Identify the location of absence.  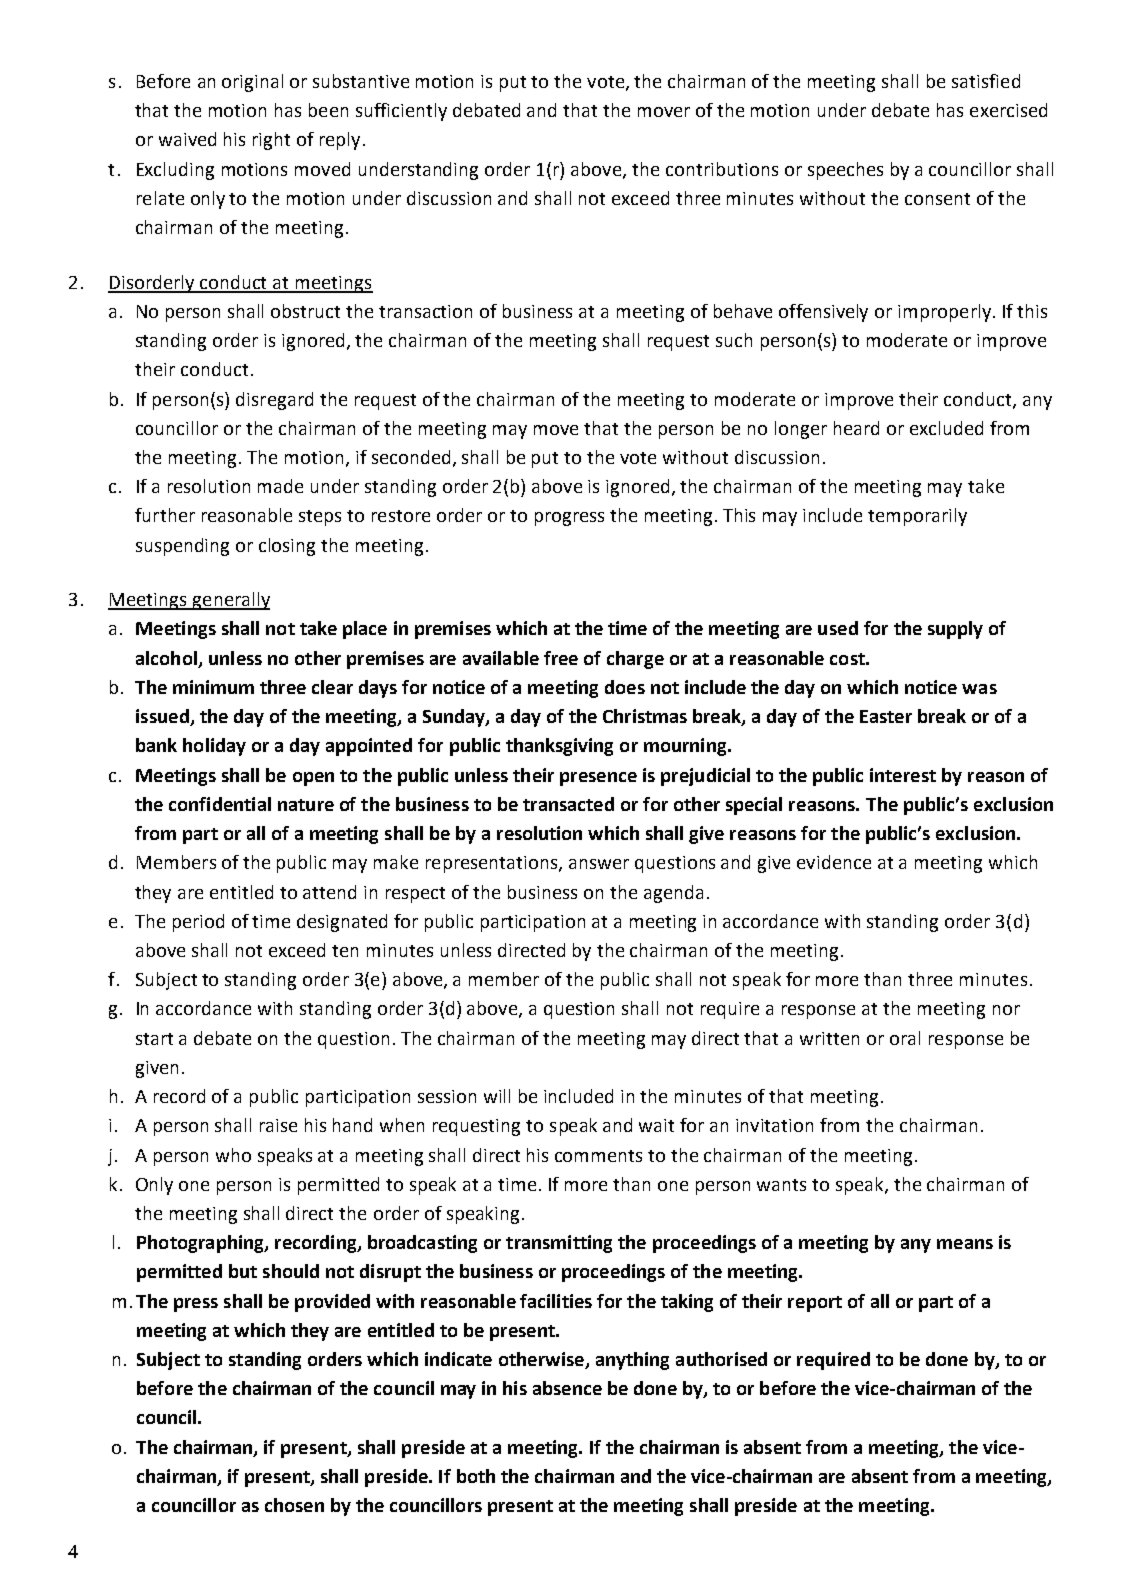
(567, 1388).
